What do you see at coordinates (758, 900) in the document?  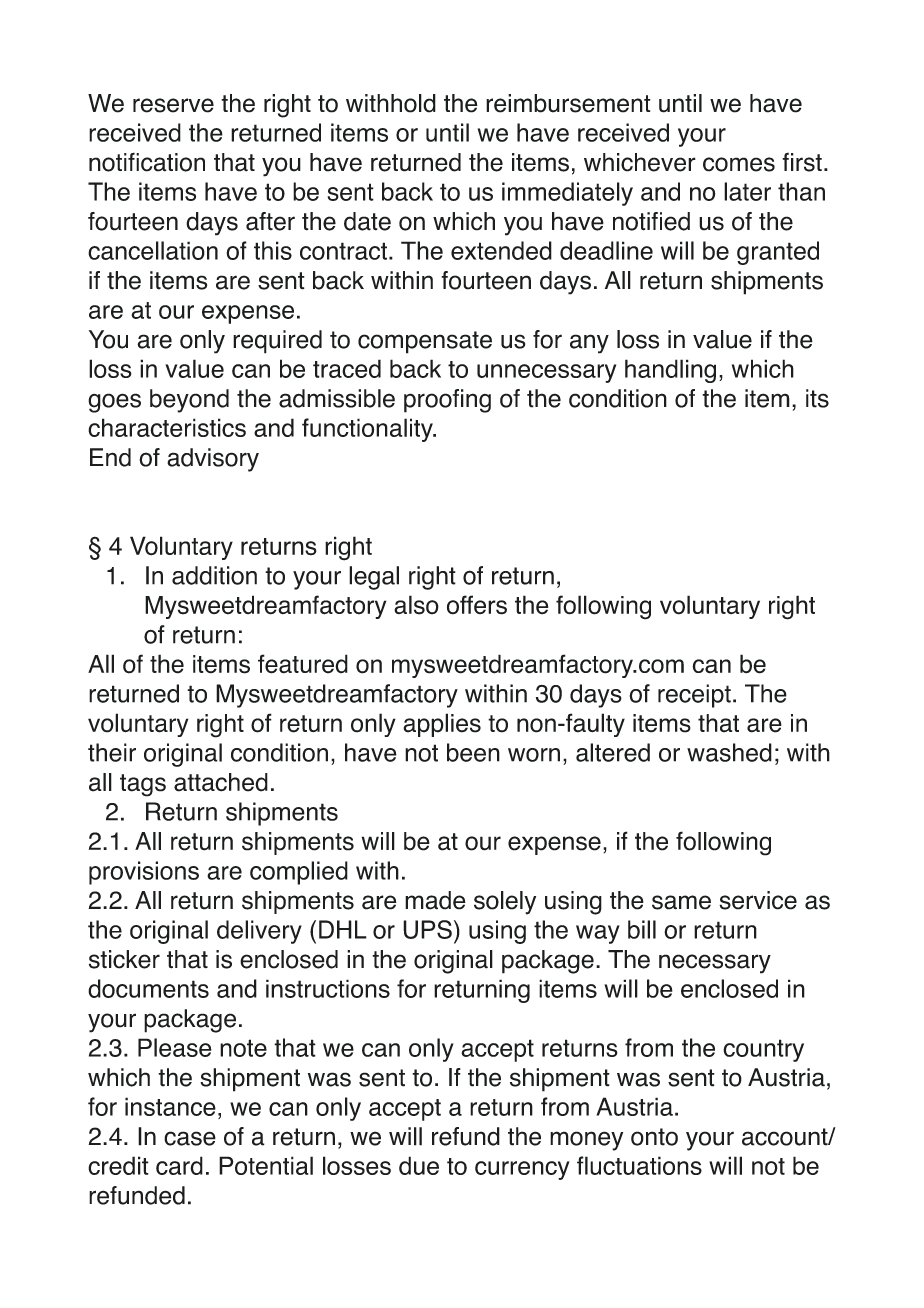 I see `service` at bounding box center [758, 900].
